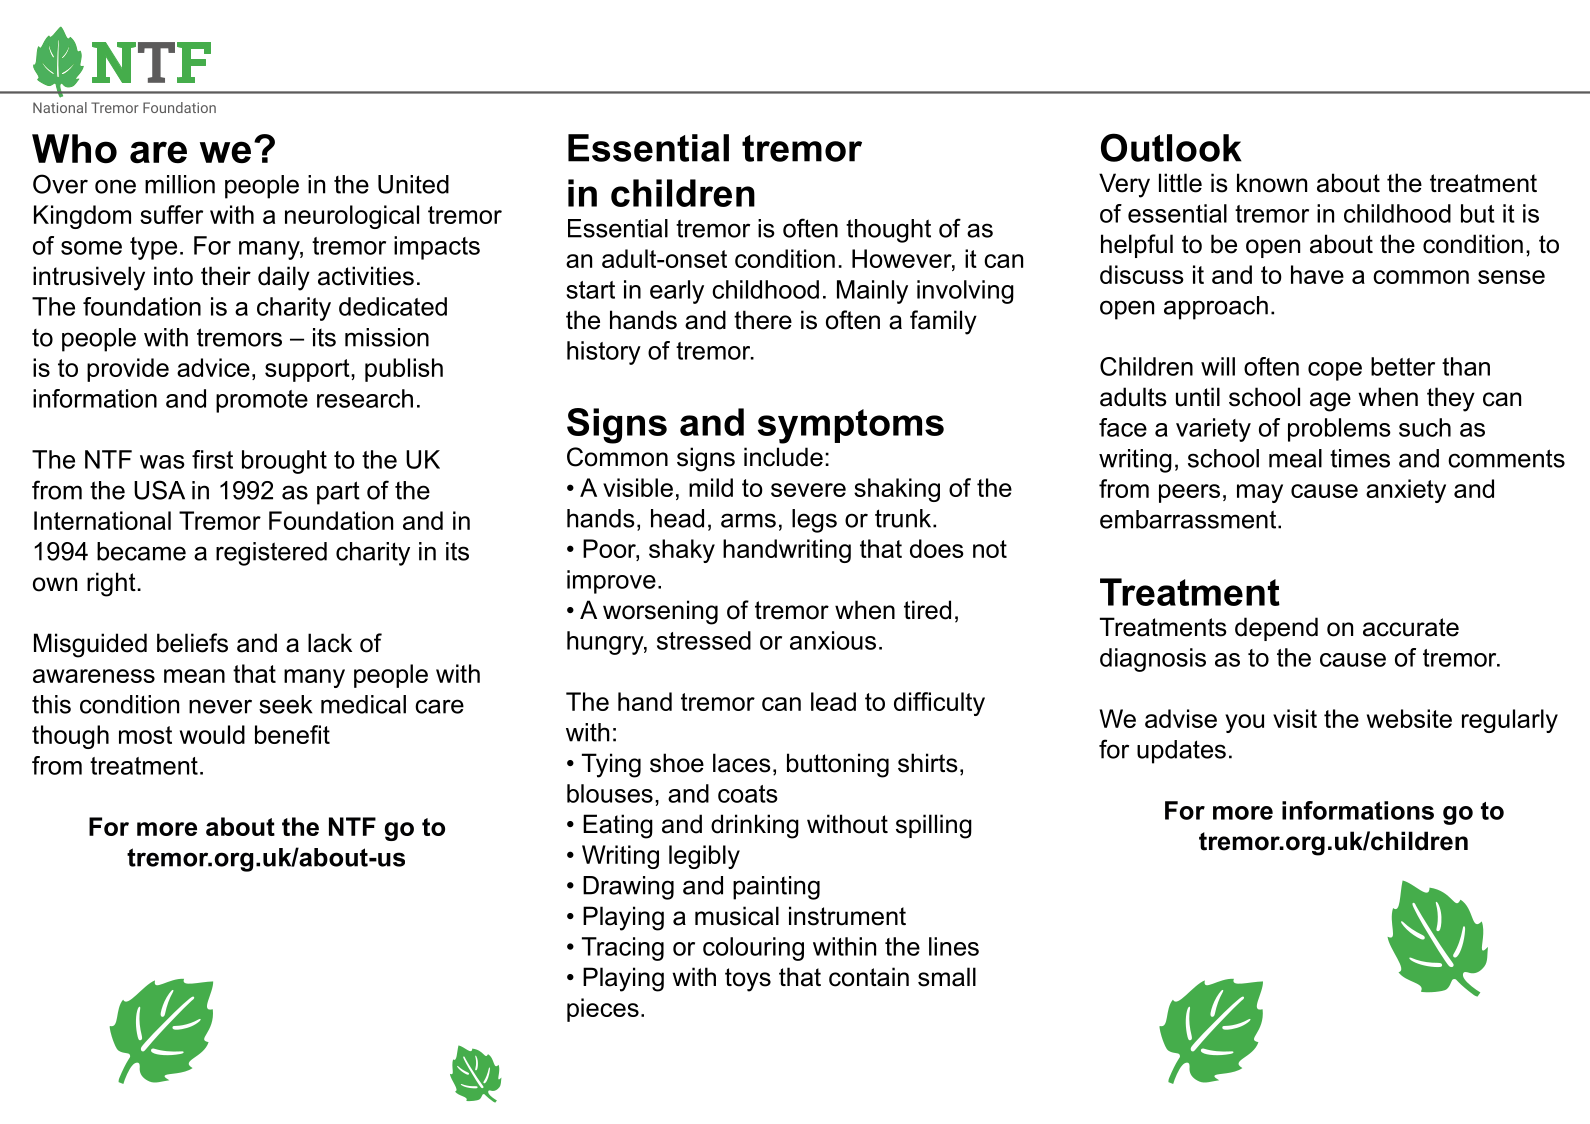 This document has height=1124, width=1590. Describe the element at coordinates (180, 184) in the document. I see `million` at that location.
